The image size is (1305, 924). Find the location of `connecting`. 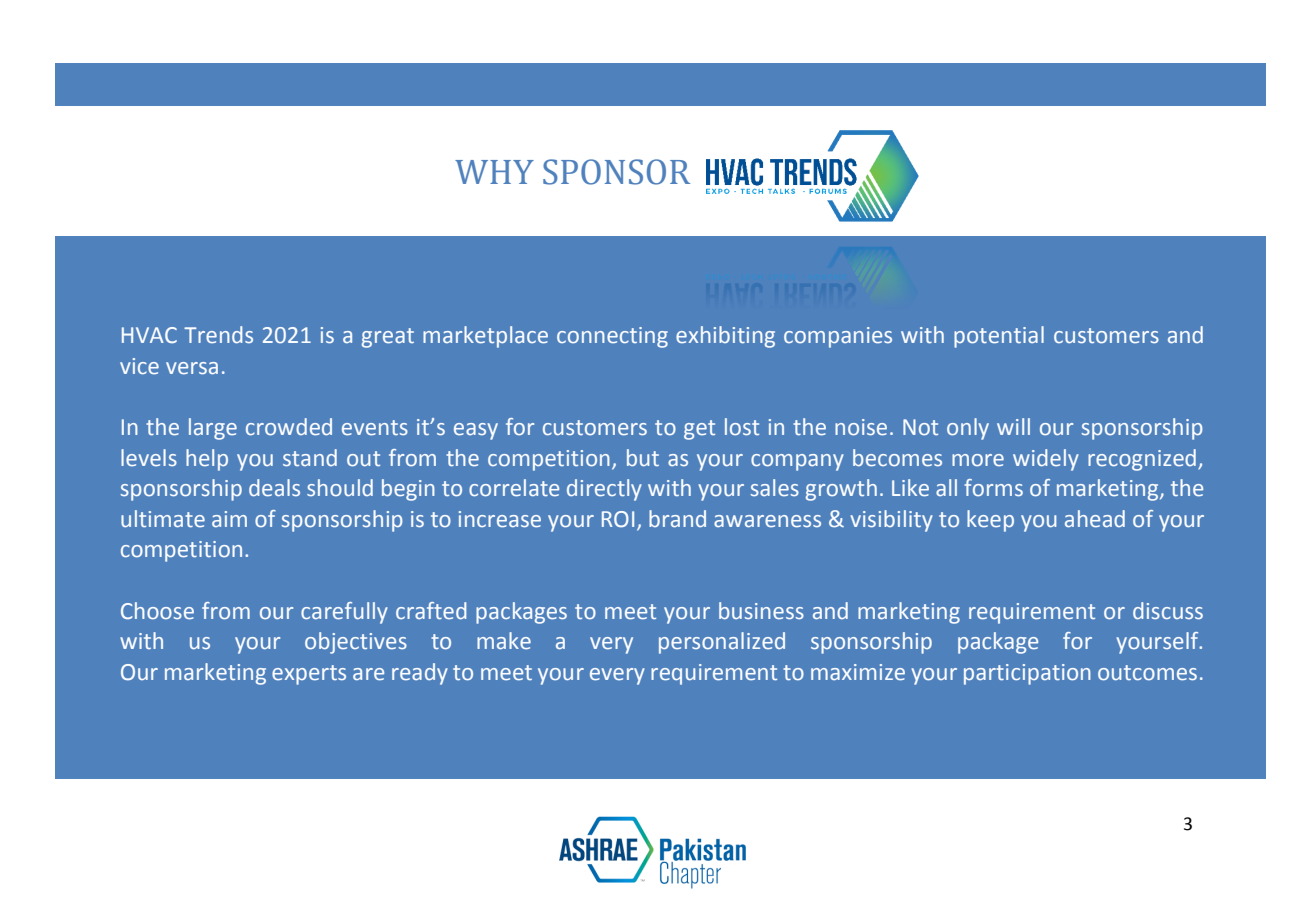

connecting is located at coordinates (612, 337).
